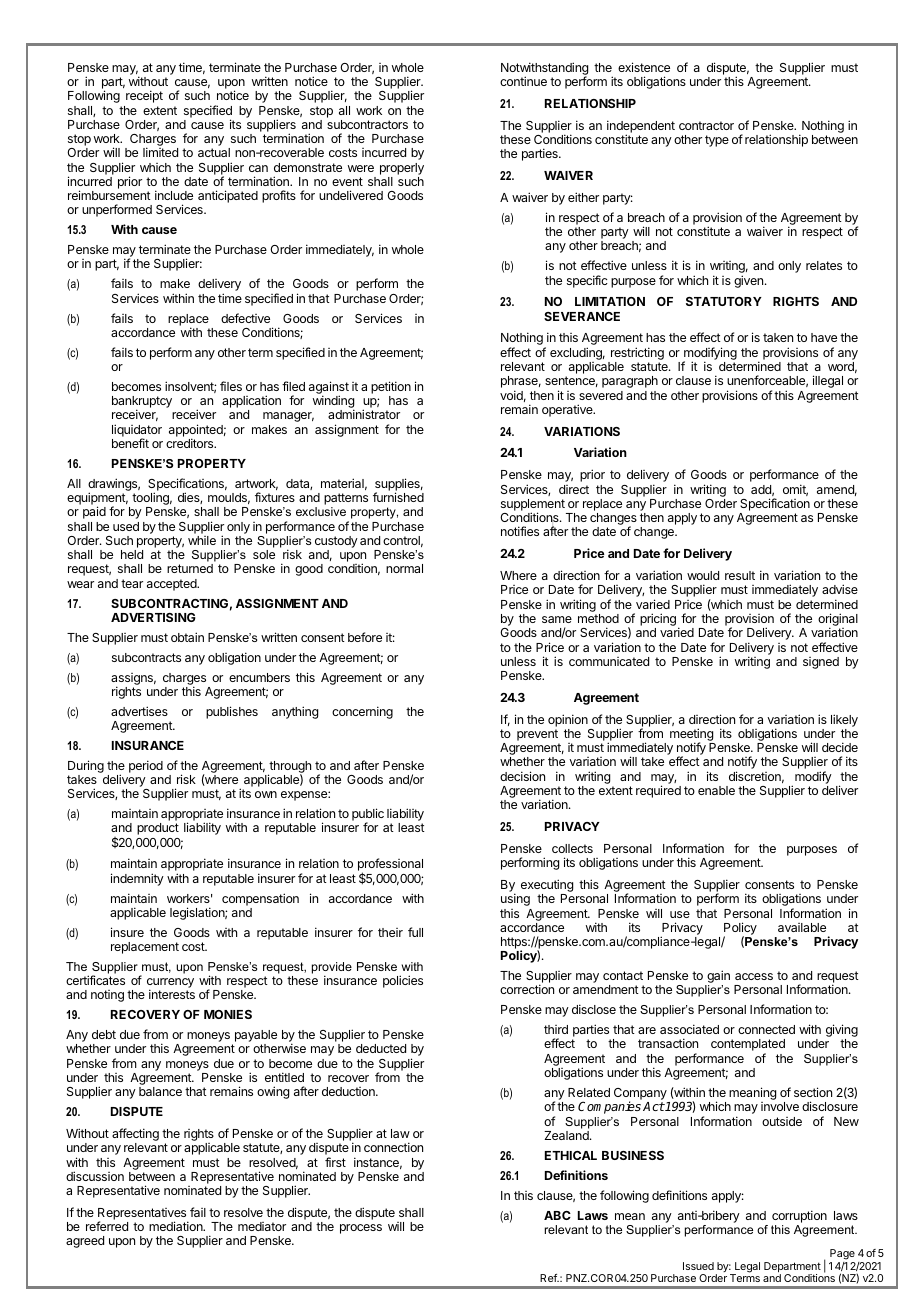 Image resolution: width=924 pixels, height=1307 pixels. I want to click on before, so click(365, 637).
